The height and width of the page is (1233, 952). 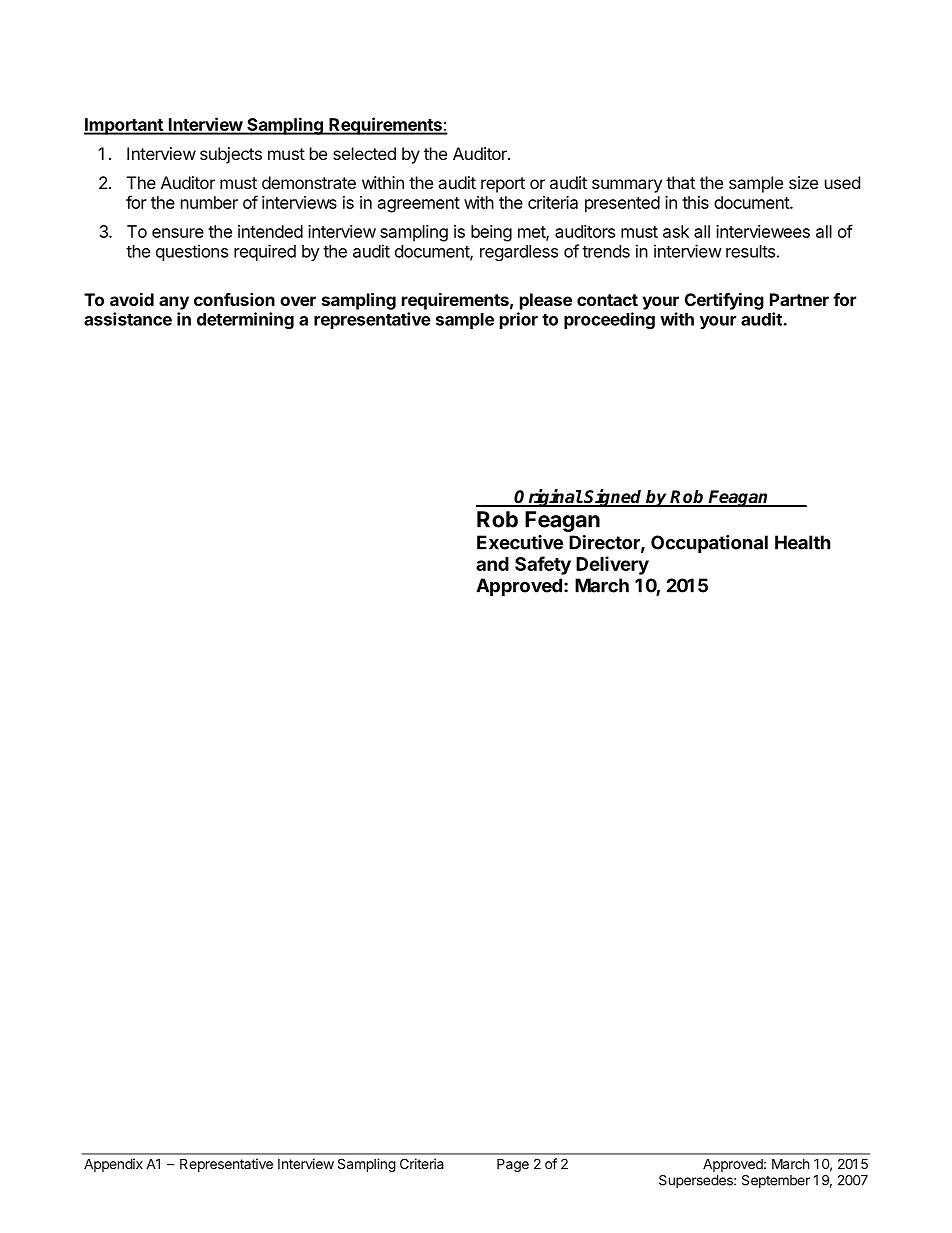 I want to click on Occupational, so click(x=709, y=544).
